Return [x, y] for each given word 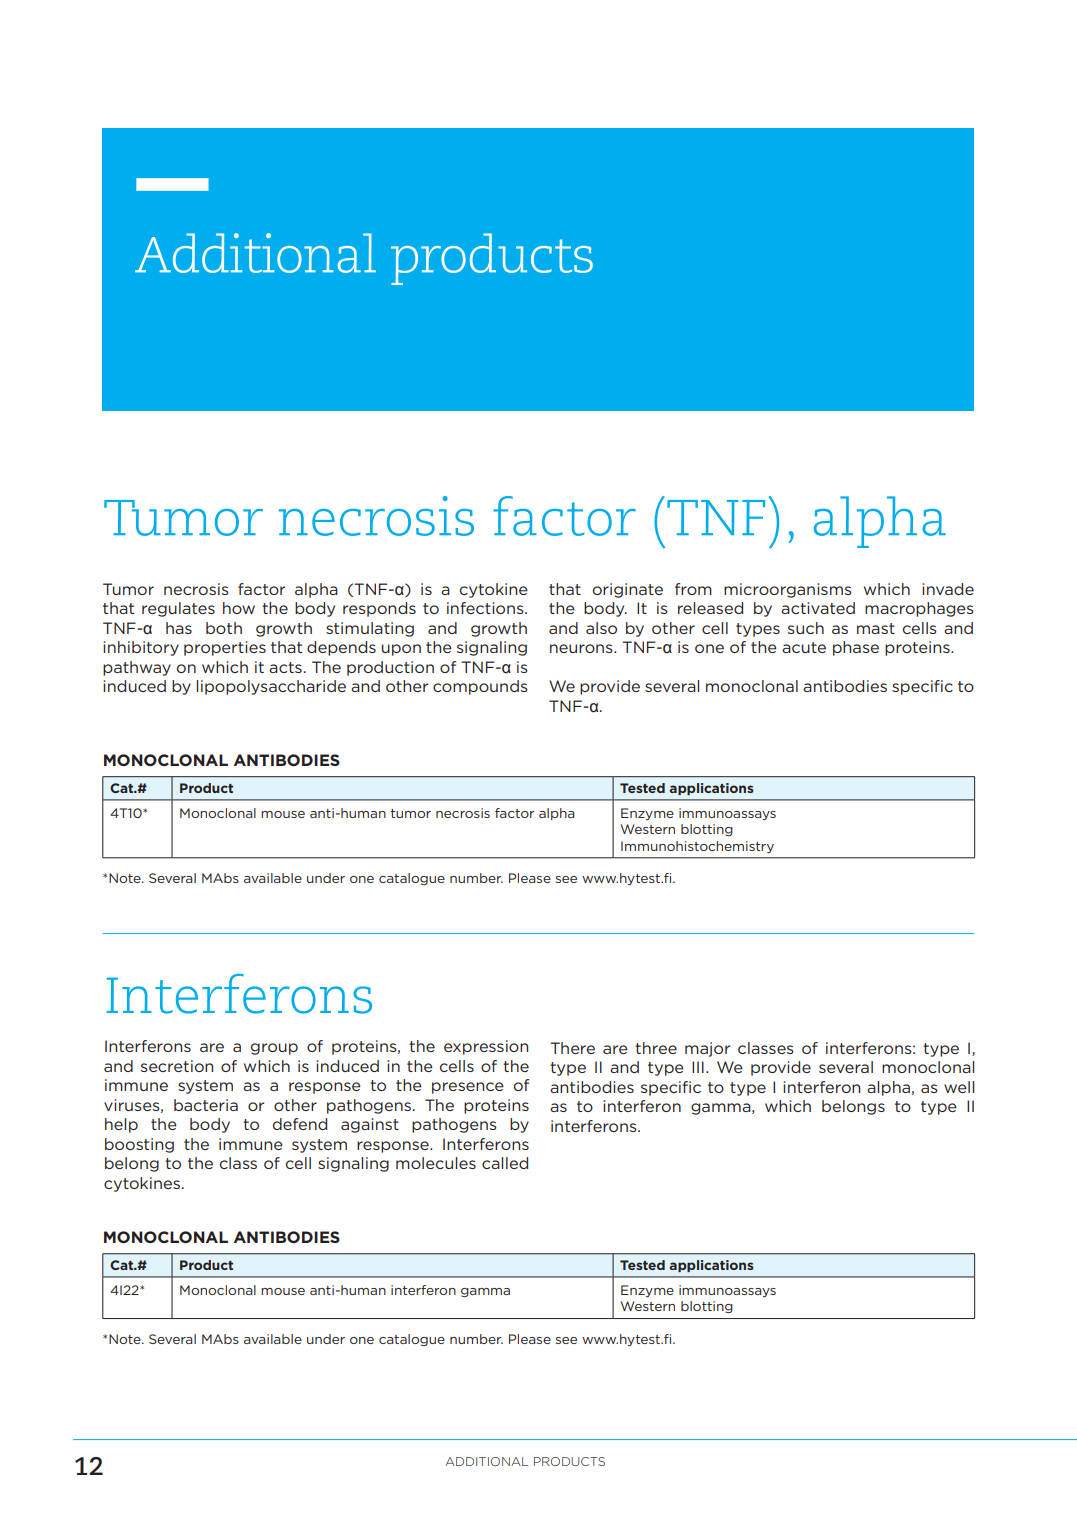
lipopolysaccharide [271, 687]
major [707, 1049]
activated [818, 608]
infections [486, 608]
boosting [139, 1145]
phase [856, 648]
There [572, 1048]
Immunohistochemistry [697, 847]
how [239, 608]
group [274, 1049]
